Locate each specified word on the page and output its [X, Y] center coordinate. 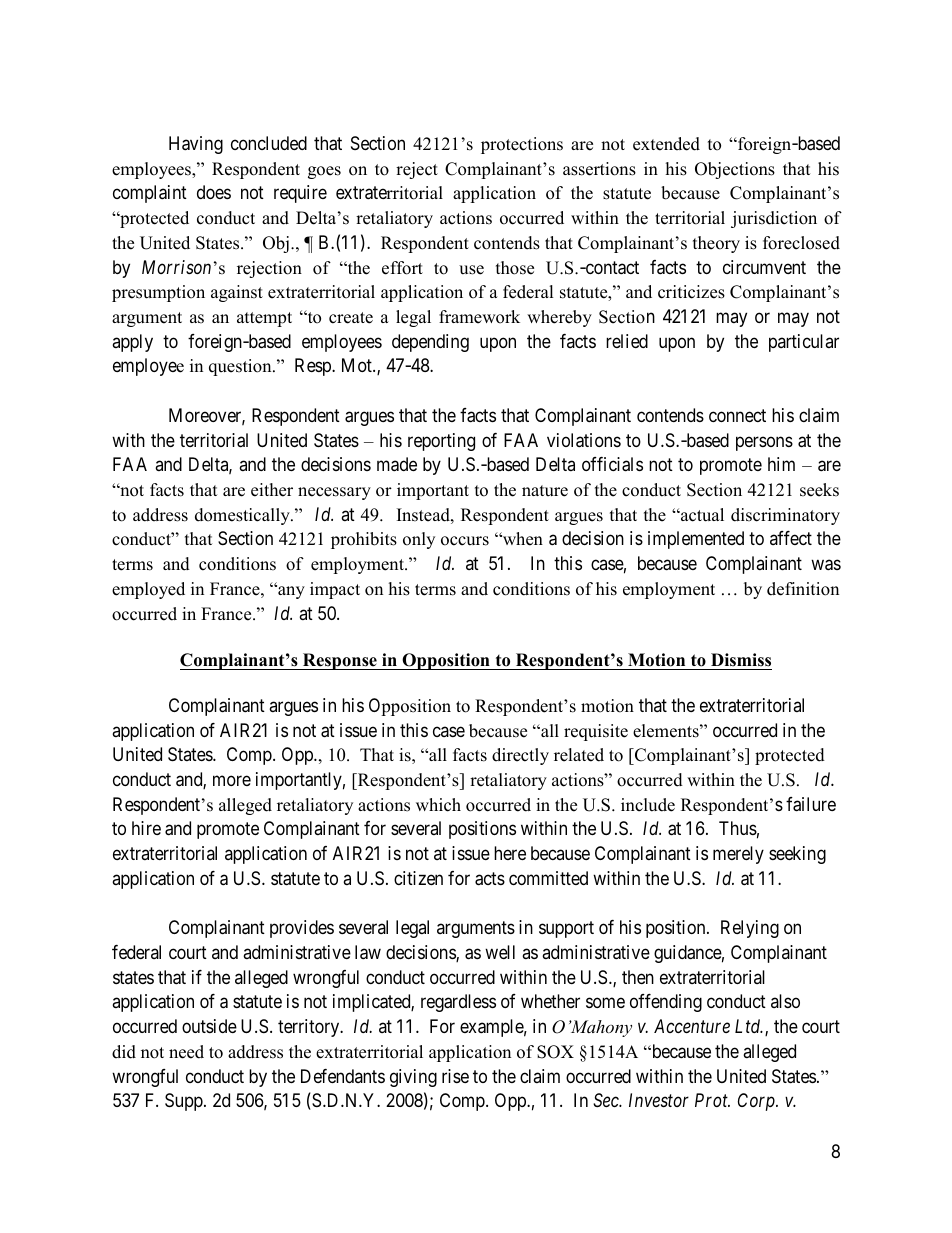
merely [738, 855]
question [241, 367]
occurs [465, 541]
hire [146, 828]
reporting [441, 442]
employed [148, 590]
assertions [599, 169]
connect [737, 415]
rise [455, 1076]
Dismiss [741, 660]
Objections [735, 170]
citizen [418, 878]
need [186, 1052]
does [214, 192]
